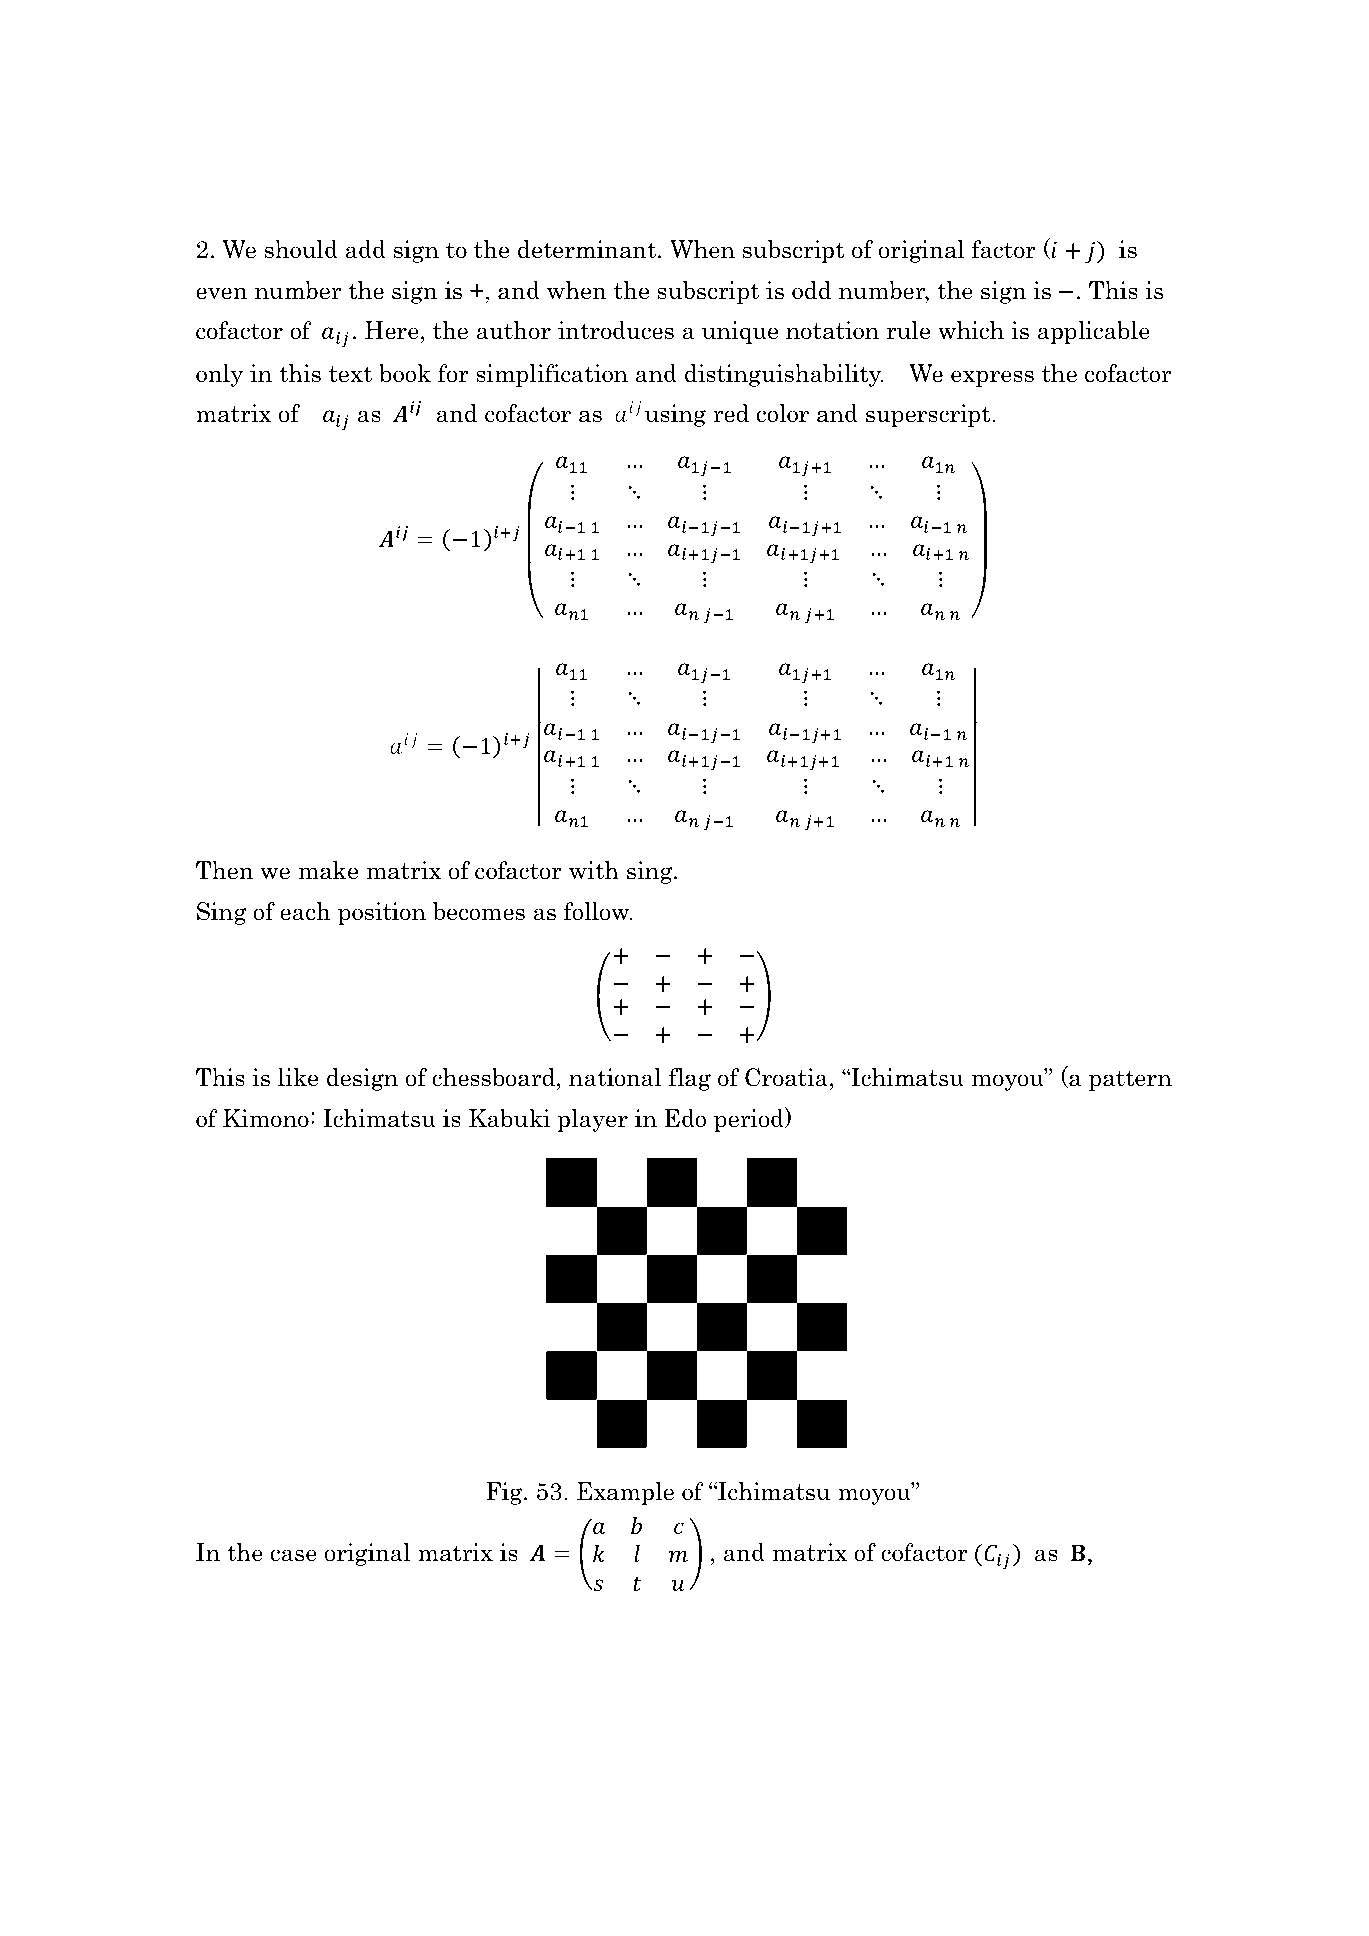 The height and width of the screenshot is (1936, 1369). Describe the element at coordinates (616, 330) in the screenshot. I see `introduces` at that location.
